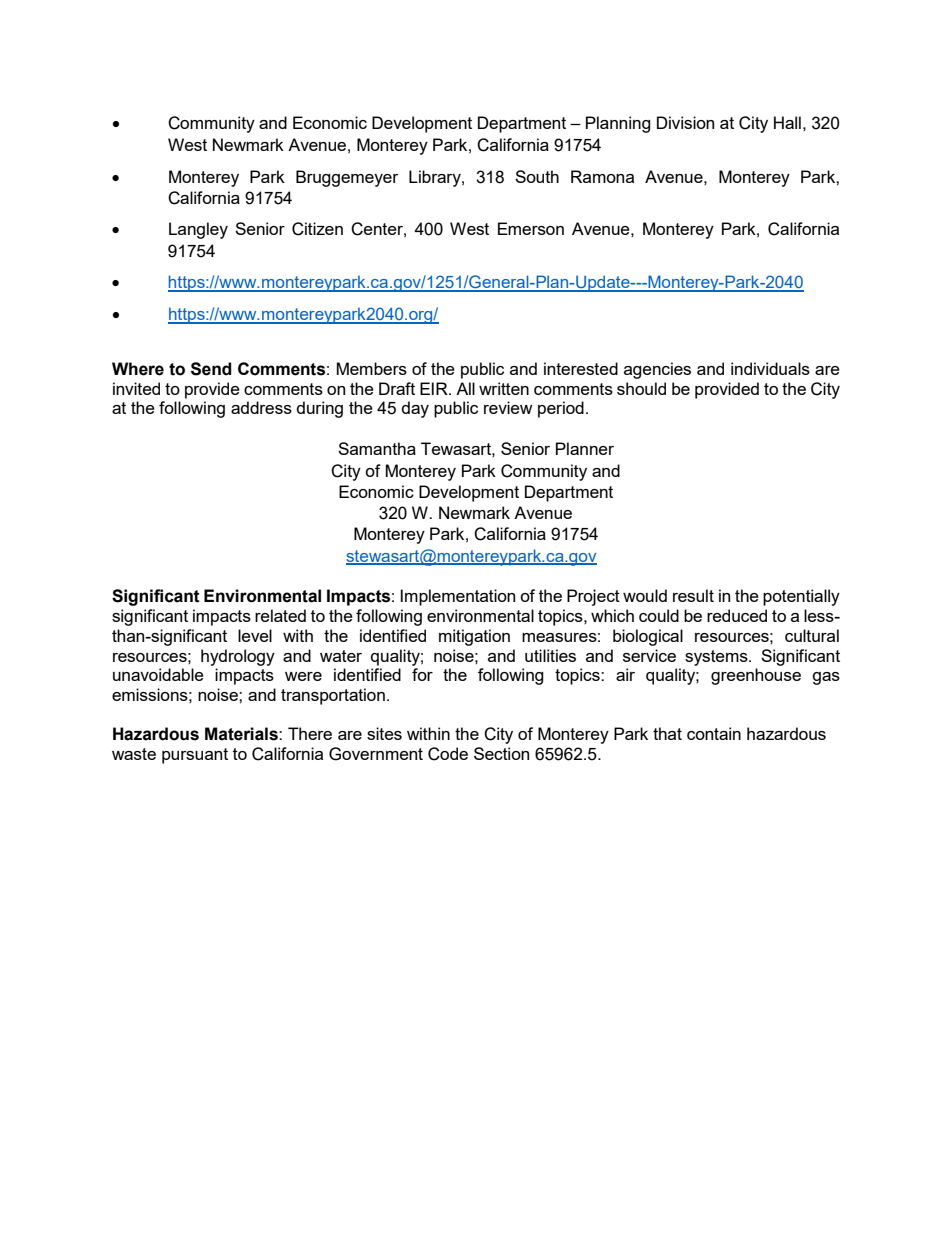  I want to click on individuals, so click(770, 368).
